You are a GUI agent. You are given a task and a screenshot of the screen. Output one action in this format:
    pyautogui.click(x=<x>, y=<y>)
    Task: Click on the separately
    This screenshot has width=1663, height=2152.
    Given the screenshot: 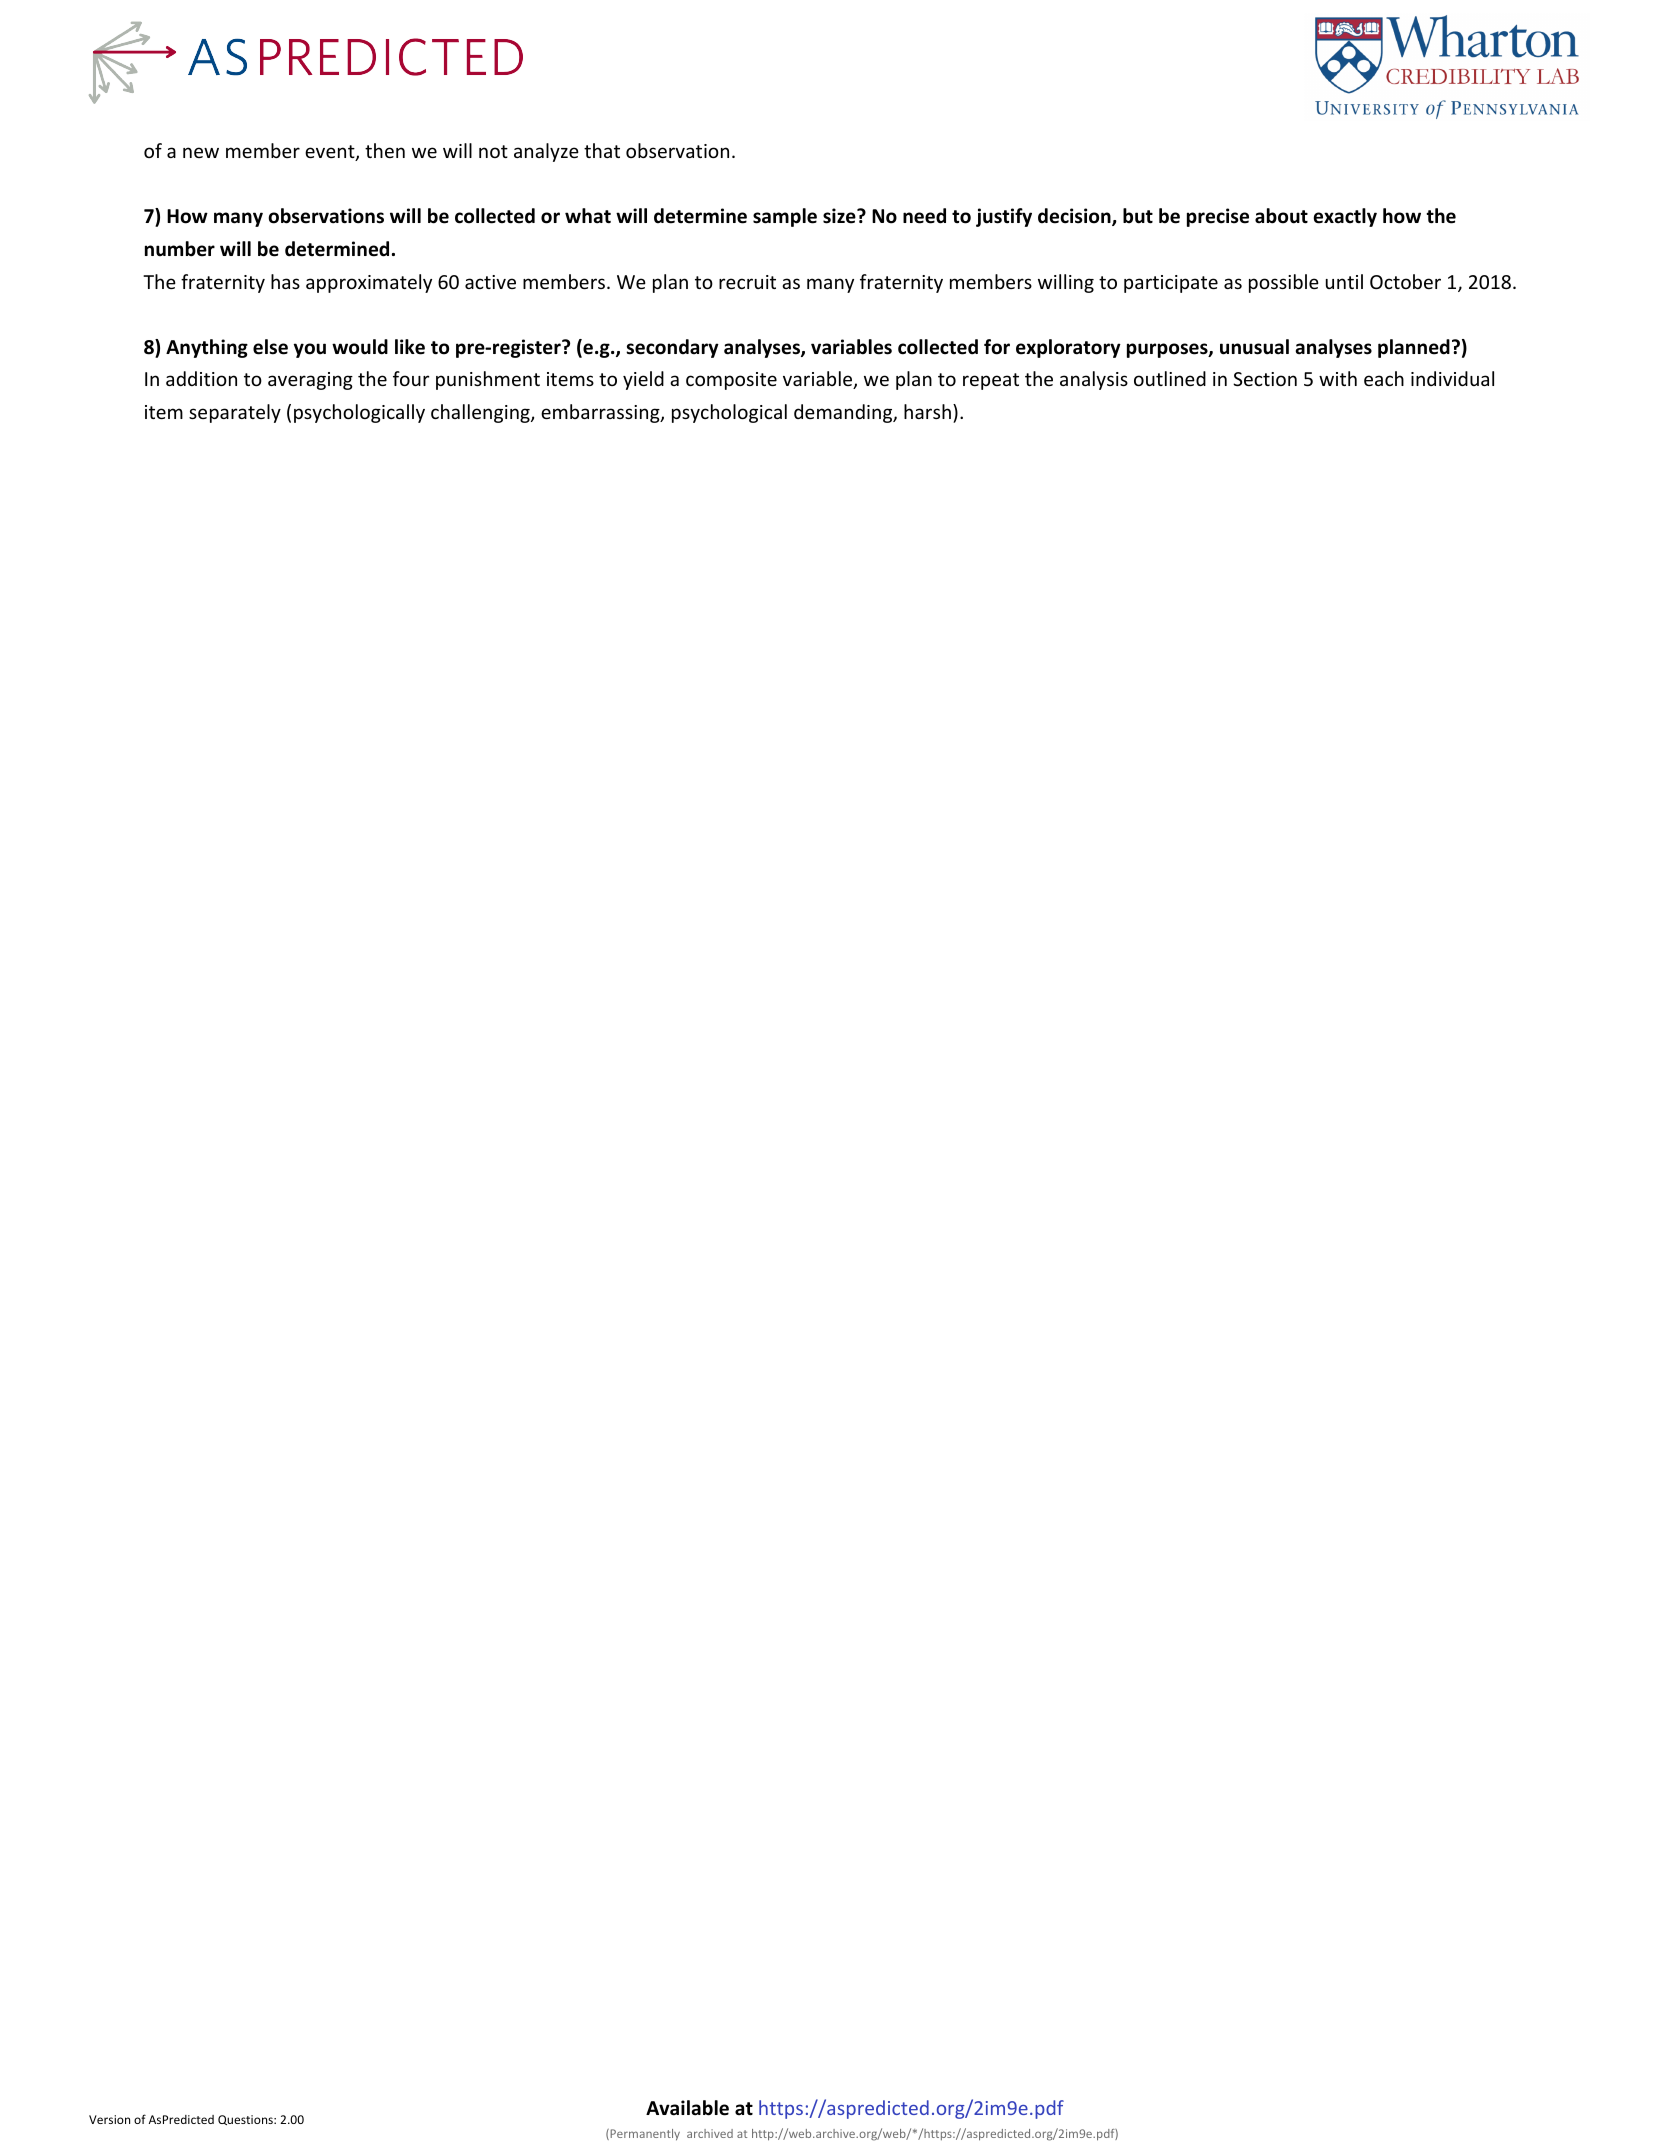 What is the action you would take?
    pyautogui.click(x=235, y=413)
